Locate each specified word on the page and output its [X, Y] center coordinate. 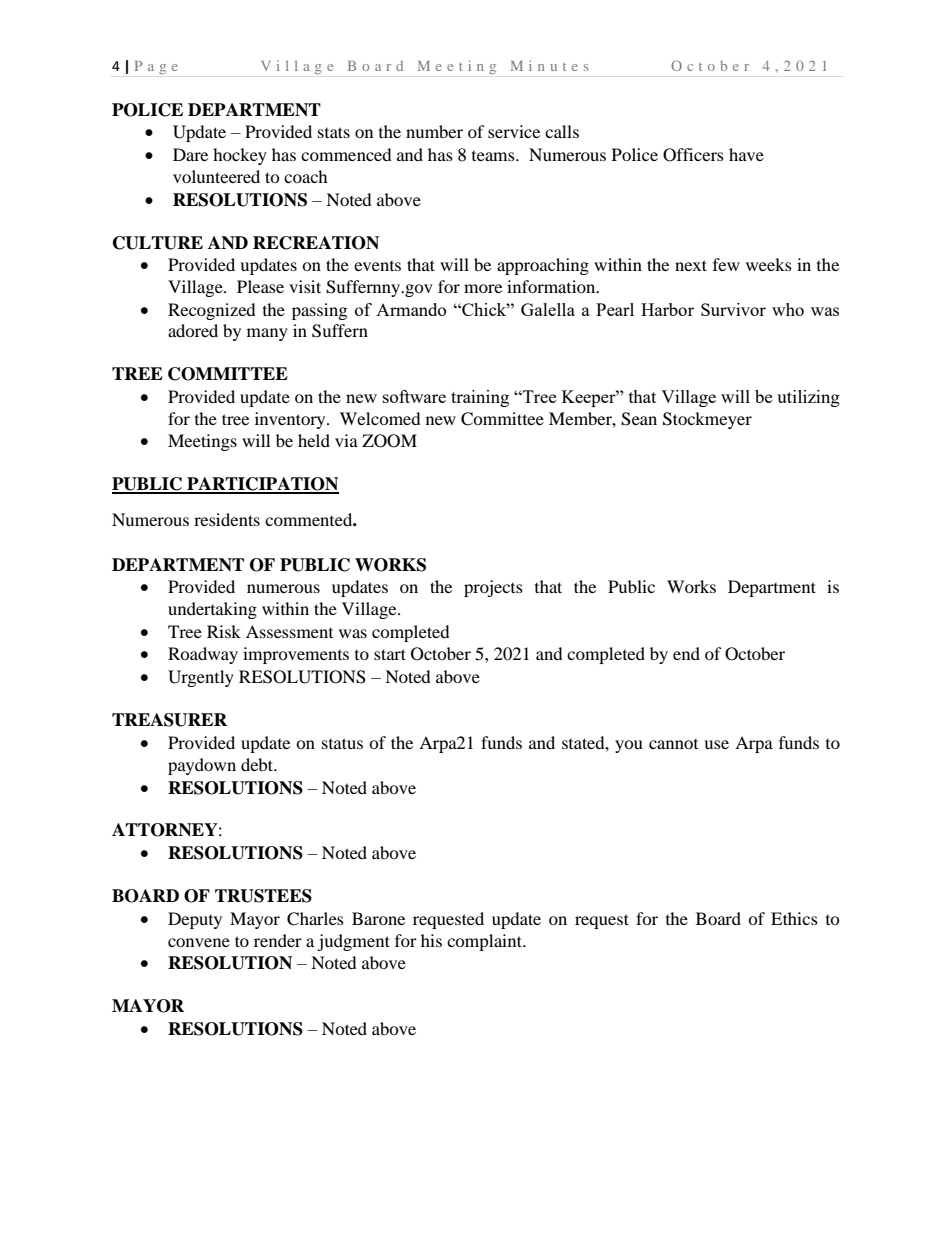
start [390, 654]
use [716, 744]
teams [494, 156]
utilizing [808, 398]
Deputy [195, 920]
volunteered [216, 176]
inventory [291, 420]
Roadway [203, 655]
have [746, 154]
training [480, 398]
